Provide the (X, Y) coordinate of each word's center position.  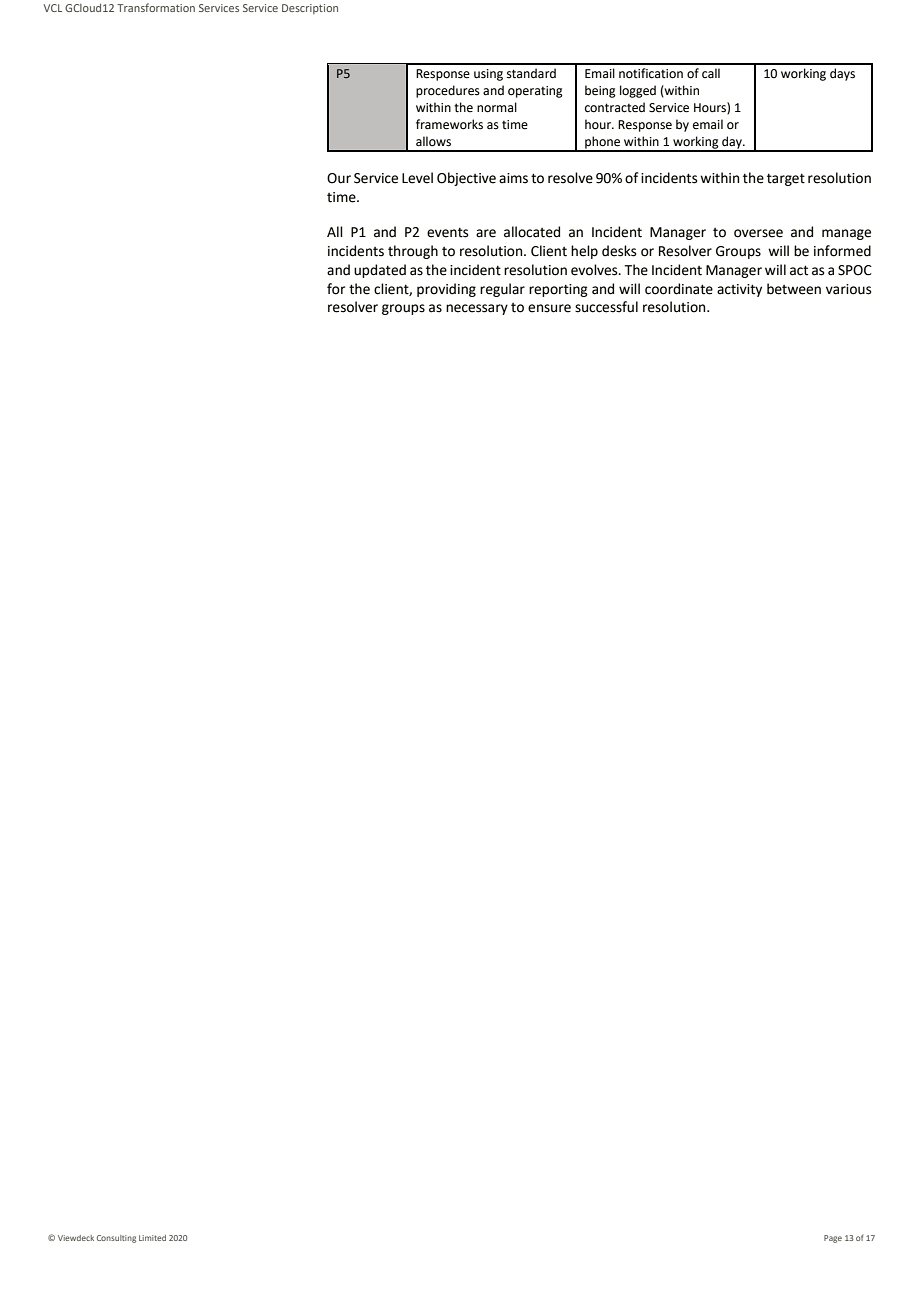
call (711, 73)
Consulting (116, 1239)
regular (502, 290)
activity (739, 290)
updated (380, 271)
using (488, 75)
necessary (477, 309)
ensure (549, 308)
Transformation (156, 7)
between (794, 289)
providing (446, 290)
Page (833, 1239)
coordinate (679, 289)
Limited (152, 1238)
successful (606, 307)
